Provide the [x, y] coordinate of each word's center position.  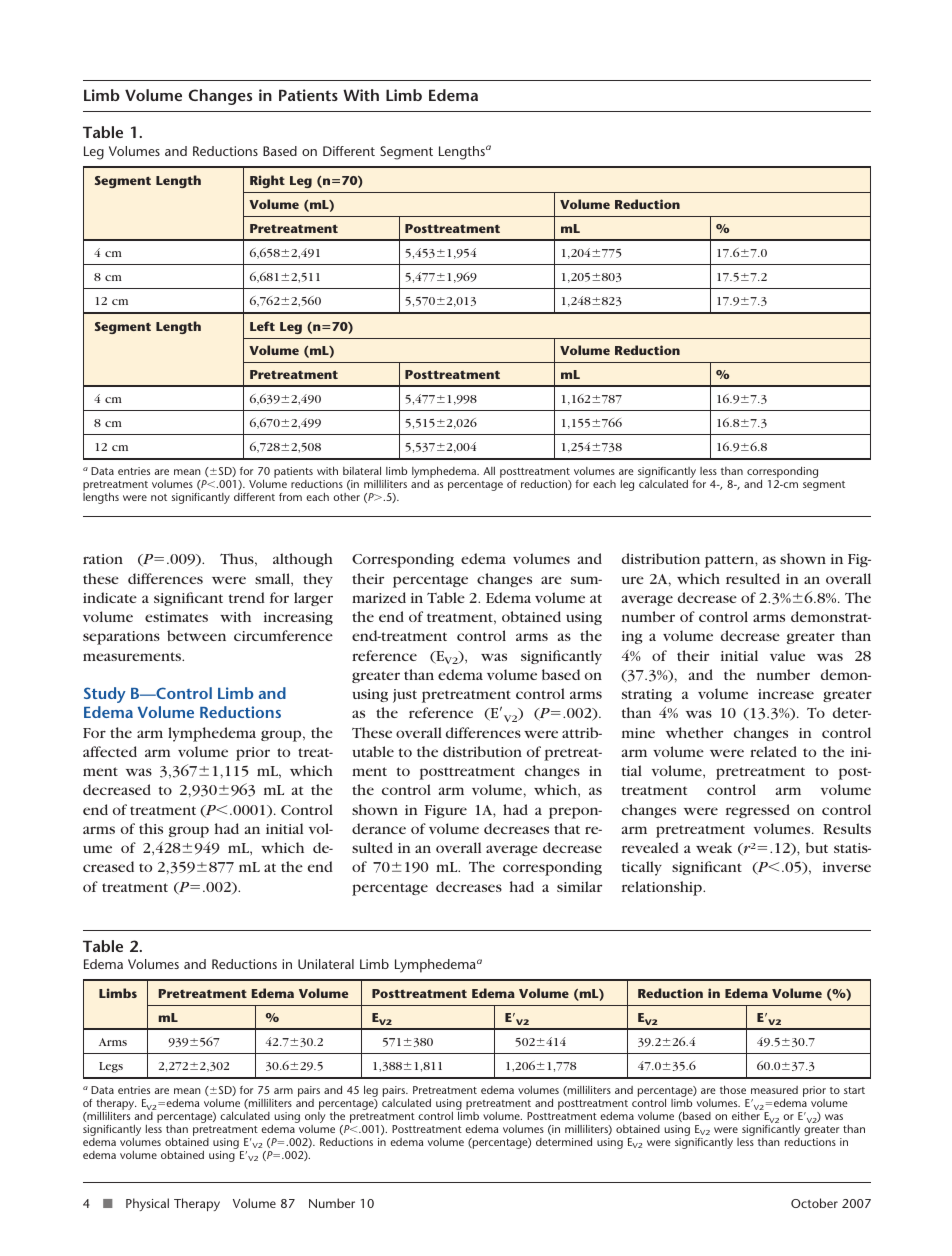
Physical [147, 1204]
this [151, 828]
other [346, 497]
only [315, 1119]
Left [262, 326]
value [787, 655]
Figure [446, 811]
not [159, 497]
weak [714, 847]
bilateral [362, 470]
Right [267, 181]
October [814, 1203]
